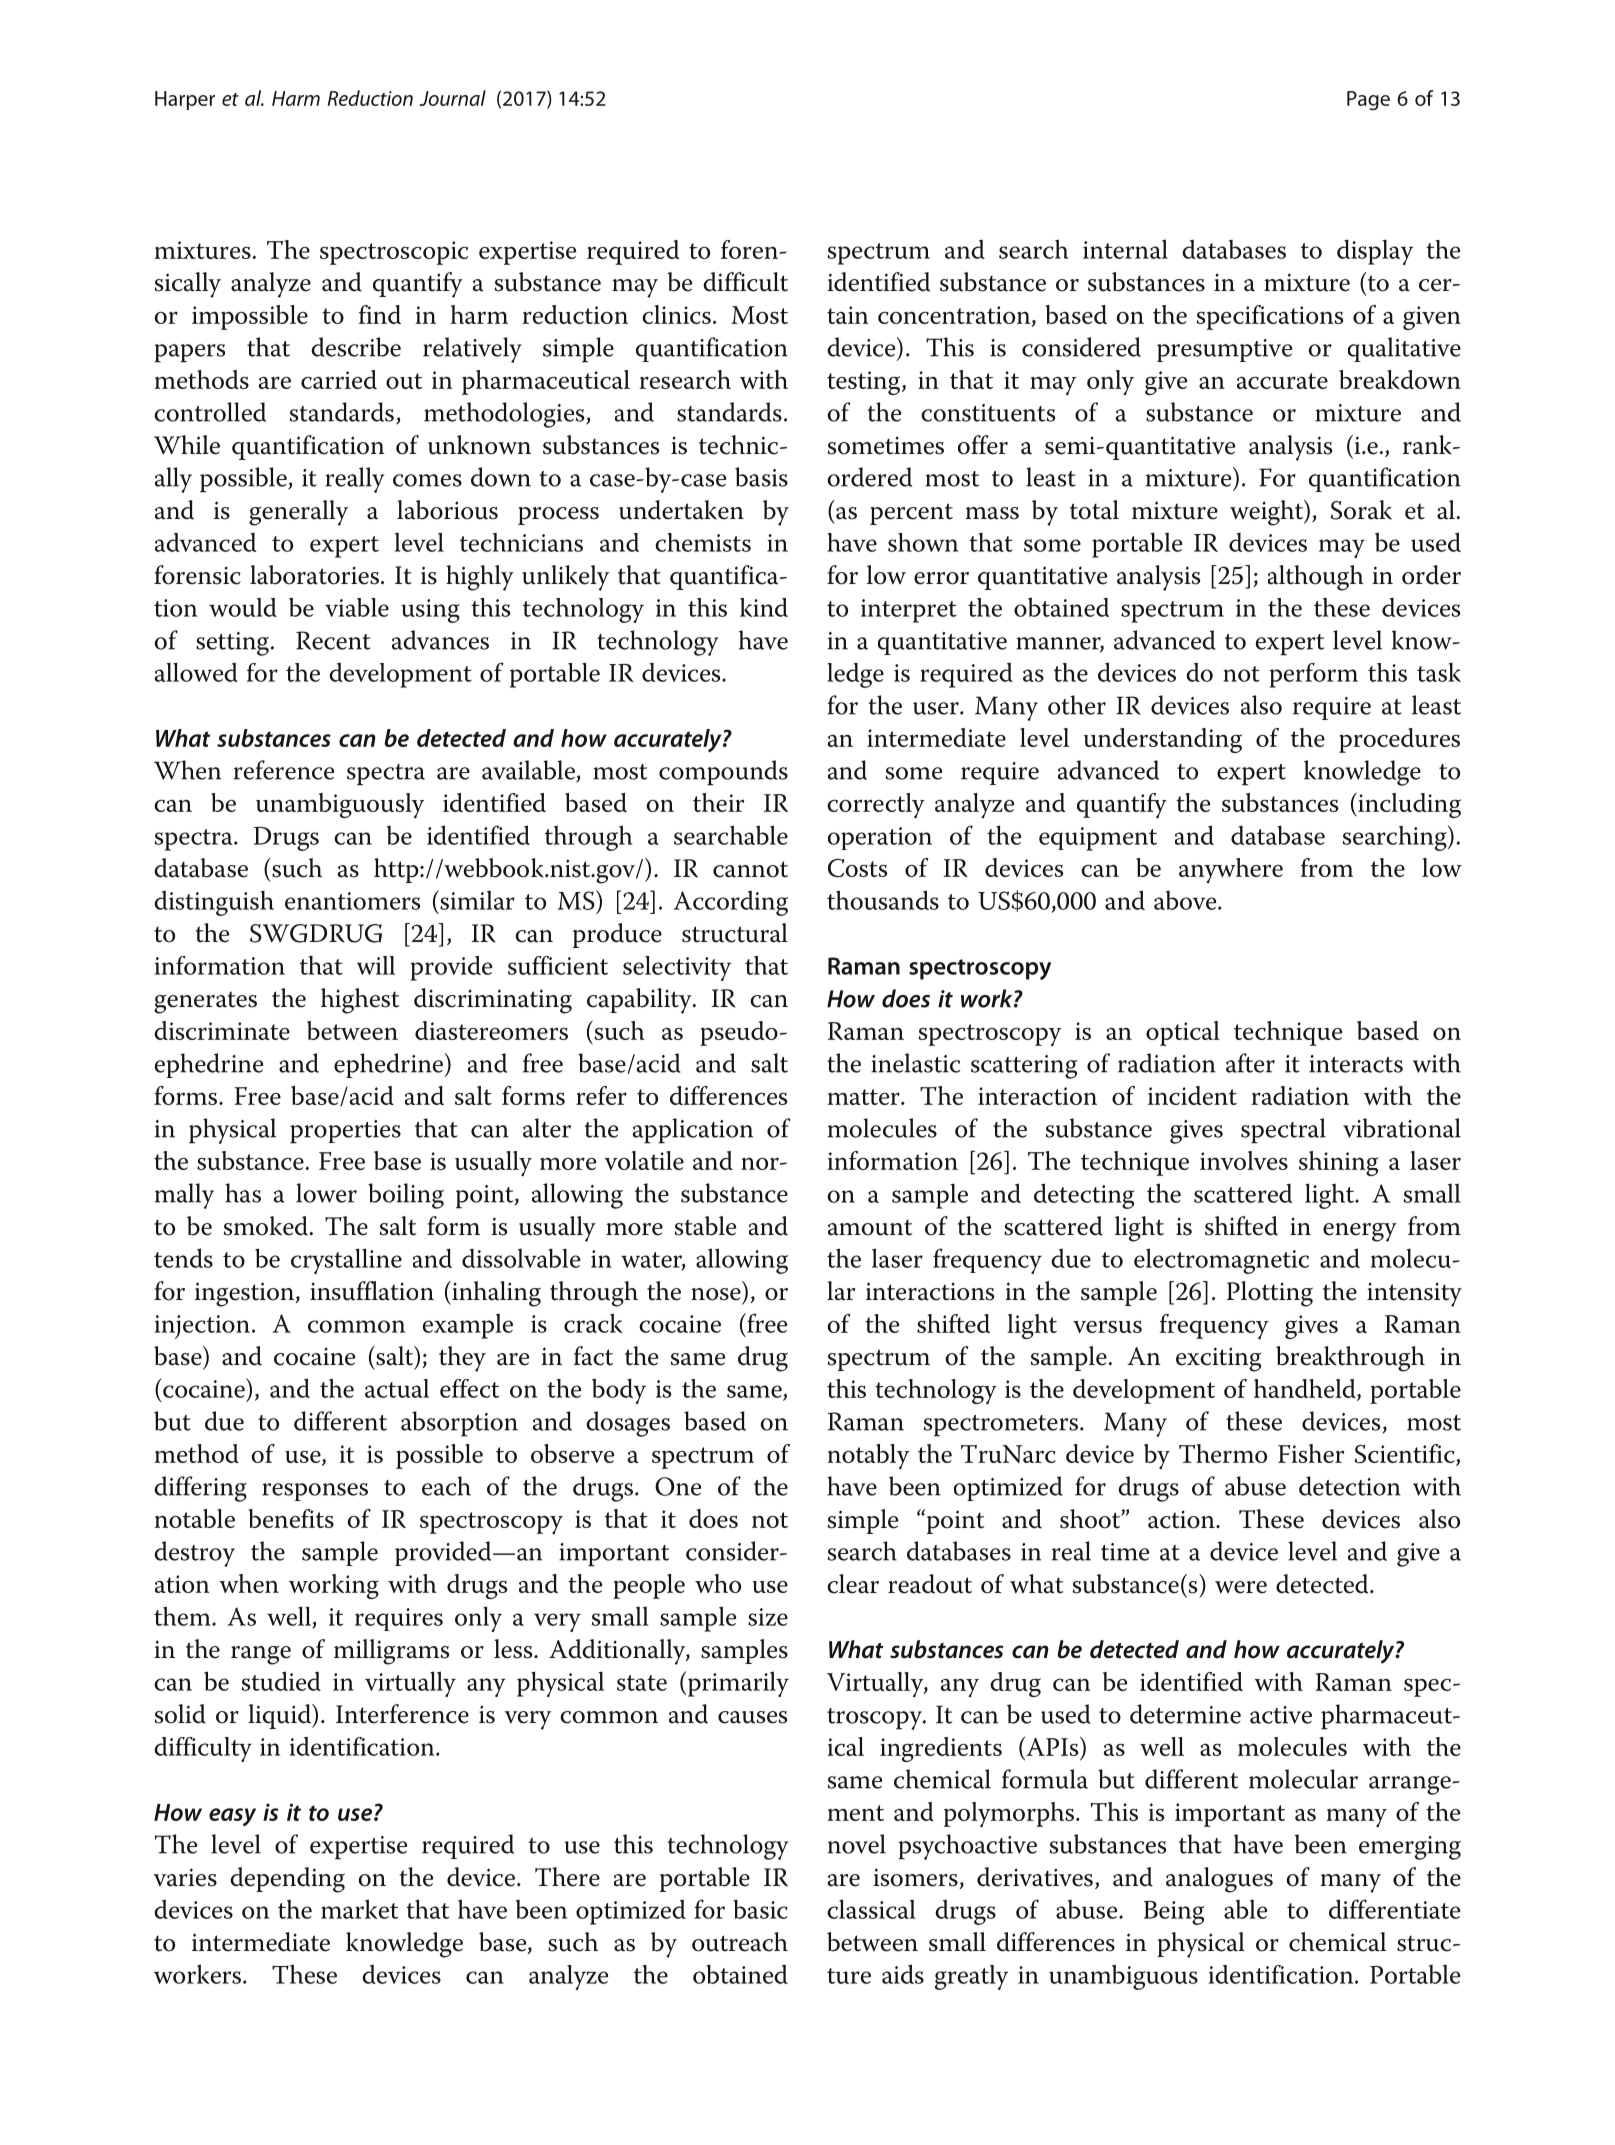  Describe the element at coordinates (764, 607) in the page. I see `kind` at that location.
